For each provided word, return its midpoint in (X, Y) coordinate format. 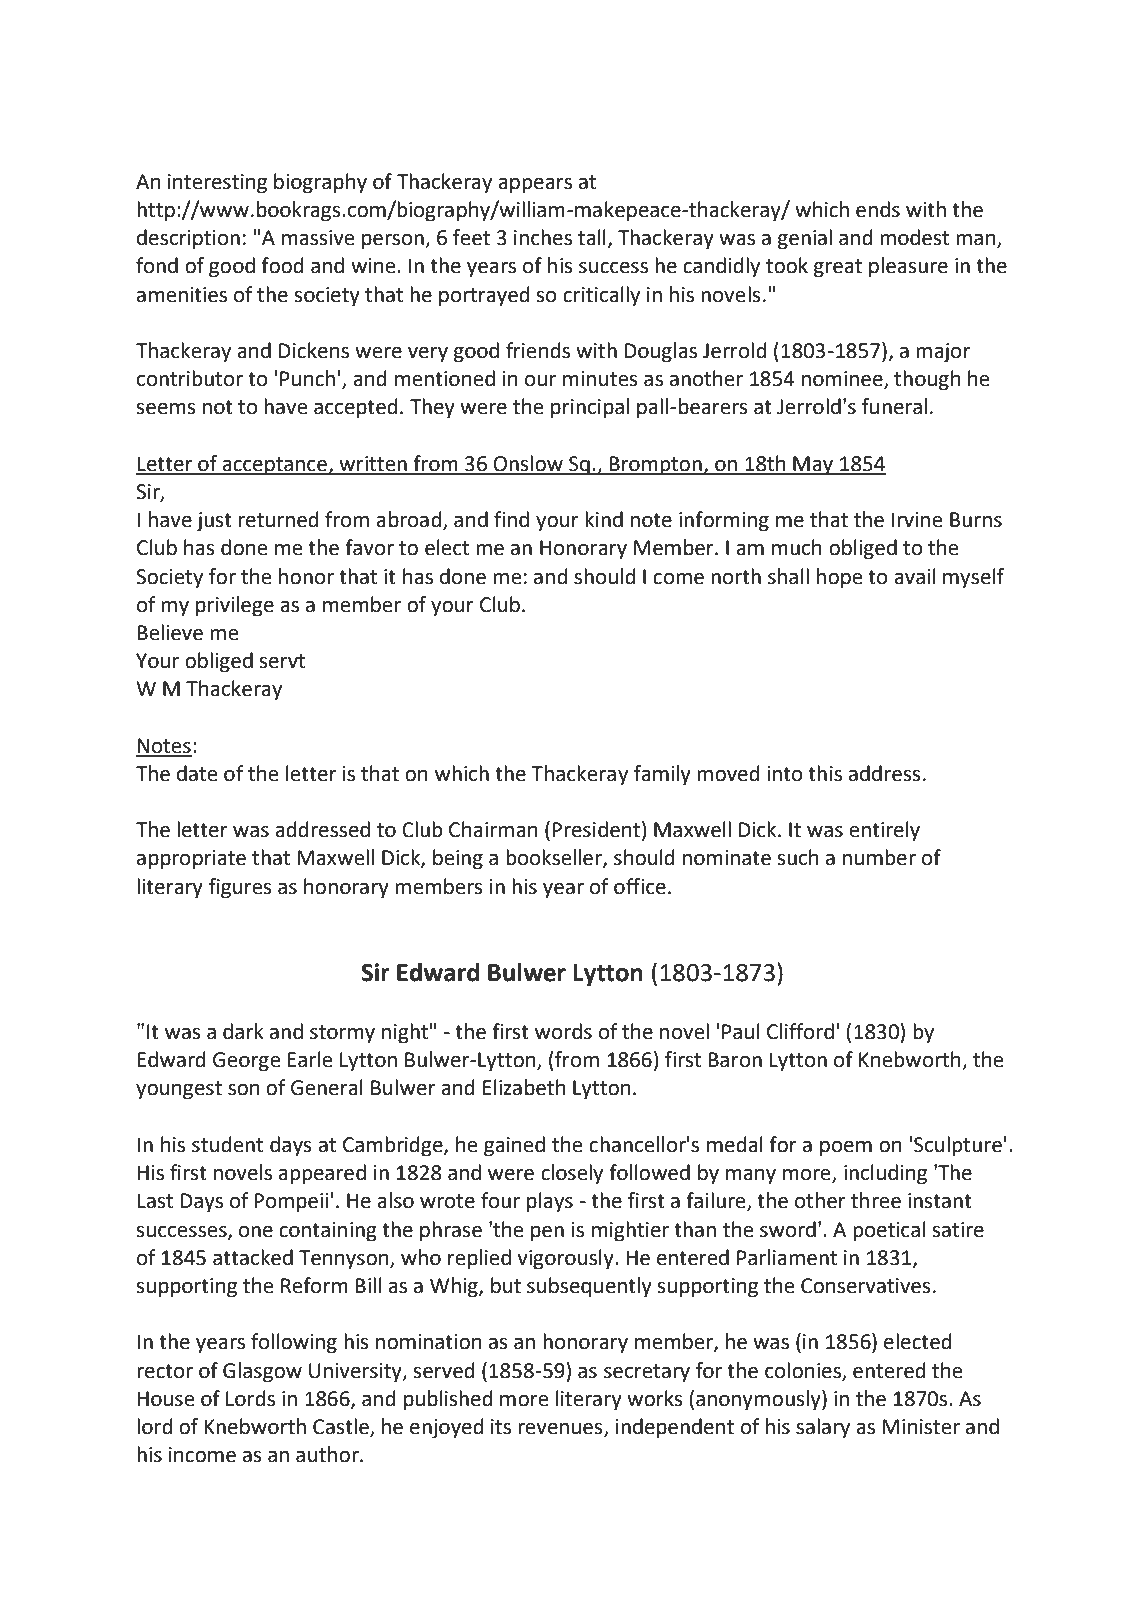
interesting (217, 184)
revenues (561, 1430)
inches (543, 237)
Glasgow (262, 1372)
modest (914, 237)
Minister (921, 1427)
